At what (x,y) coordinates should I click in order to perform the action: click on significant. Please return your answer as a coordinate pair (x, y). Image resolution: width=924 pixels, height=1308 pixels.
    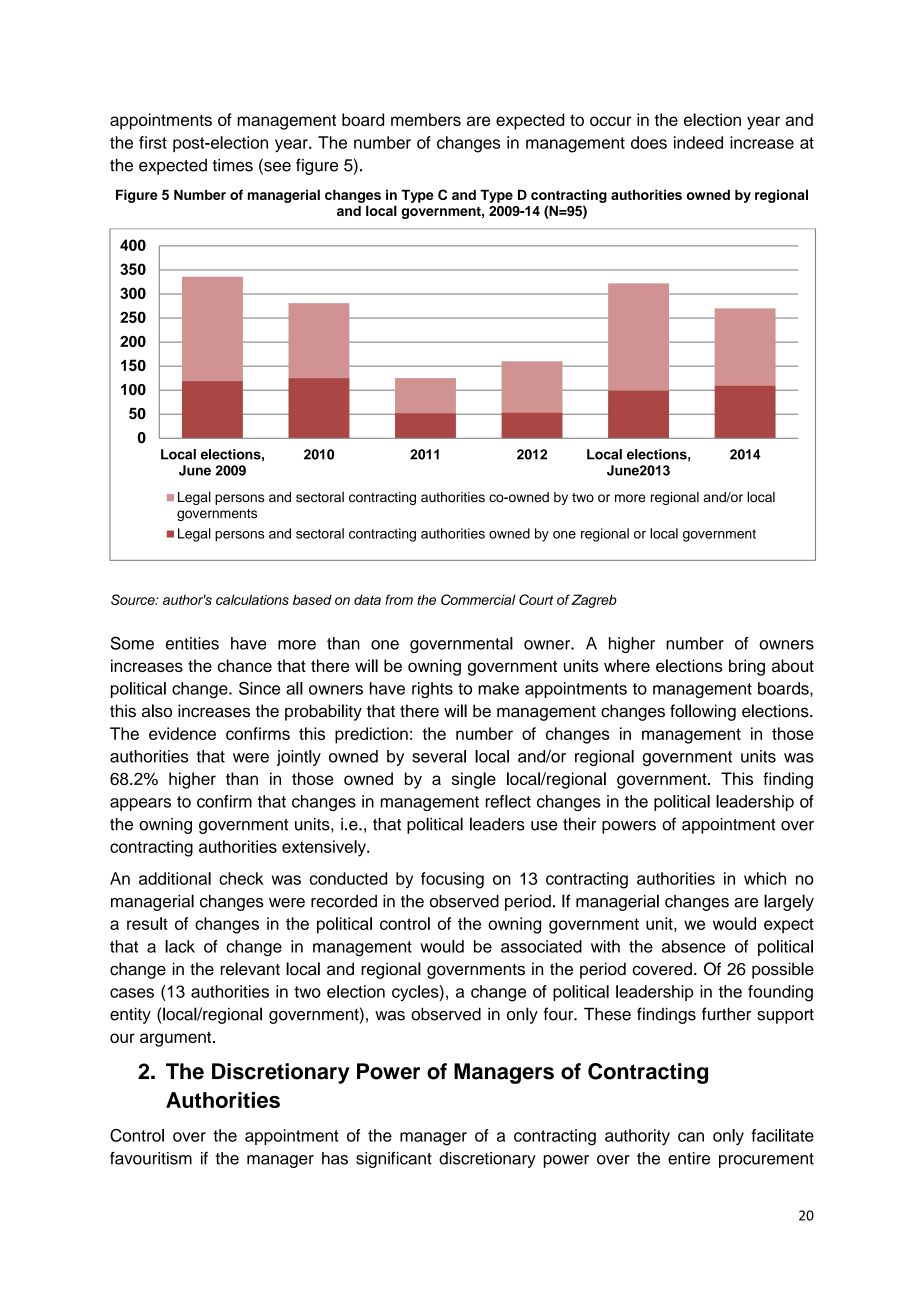
    Looking at the image, I should click on (394, 1159).
